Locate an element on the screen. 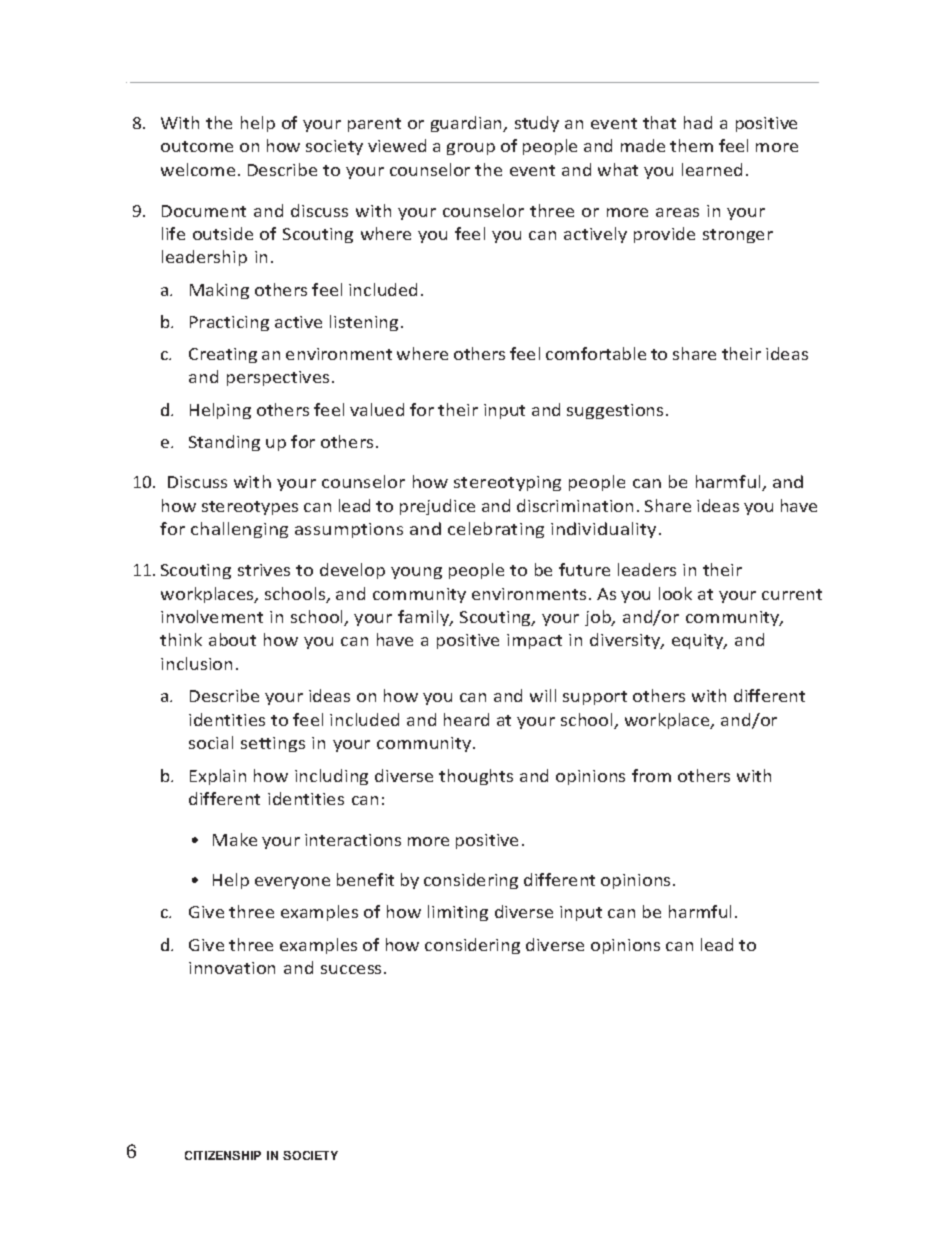 The image size is (952, 1233). stereotyping is located at coordinates (507, 483).
